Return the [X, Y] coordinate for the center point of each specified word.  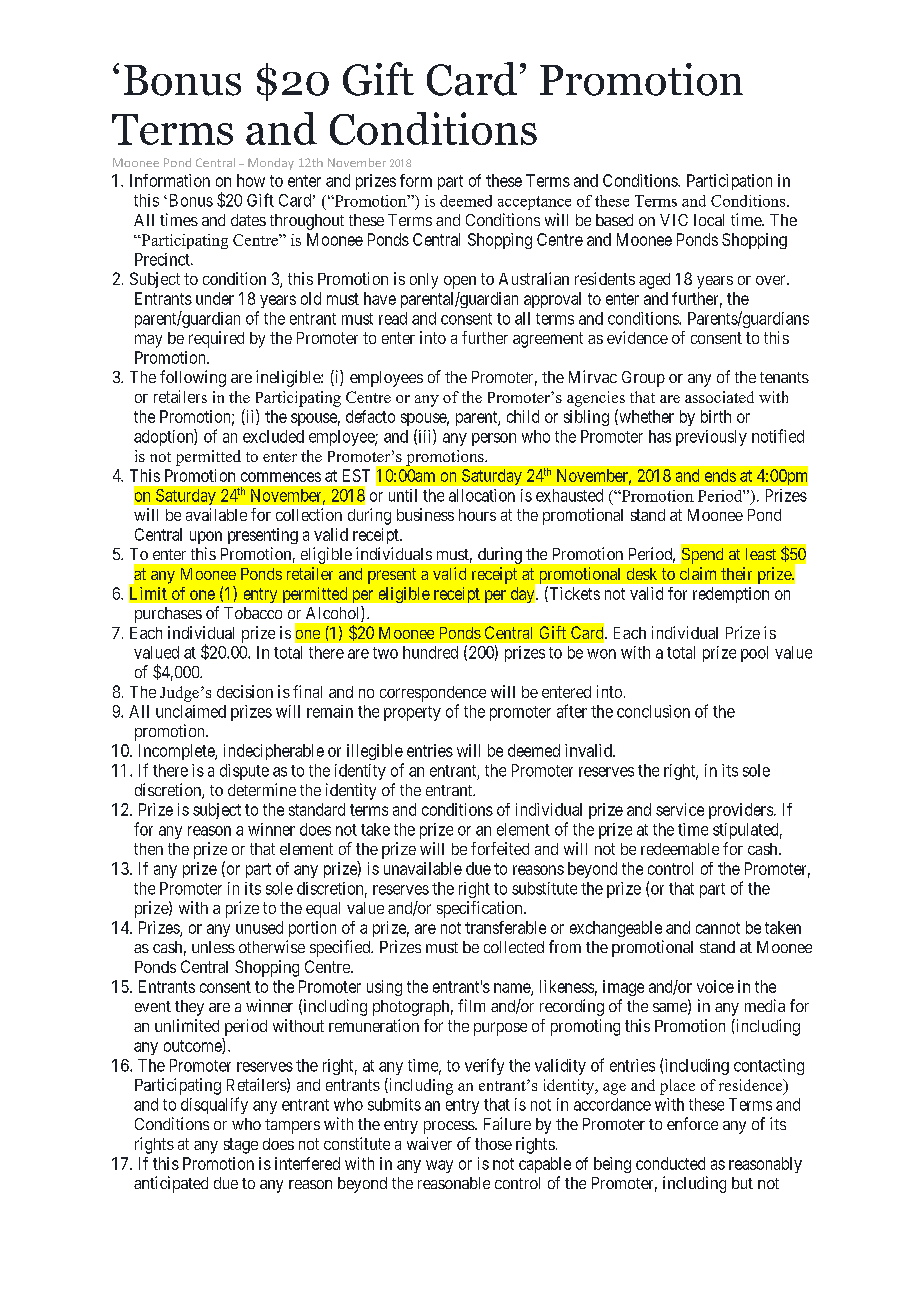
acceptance [534, 203]
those [493, 1144]
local [709, 220]
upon [206, 537]
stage [241, 1146]
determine [262, 789]
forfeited [500, 848]
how [251, 180]
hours [477, 515]
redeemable [680, 849]
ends [720, 475]
